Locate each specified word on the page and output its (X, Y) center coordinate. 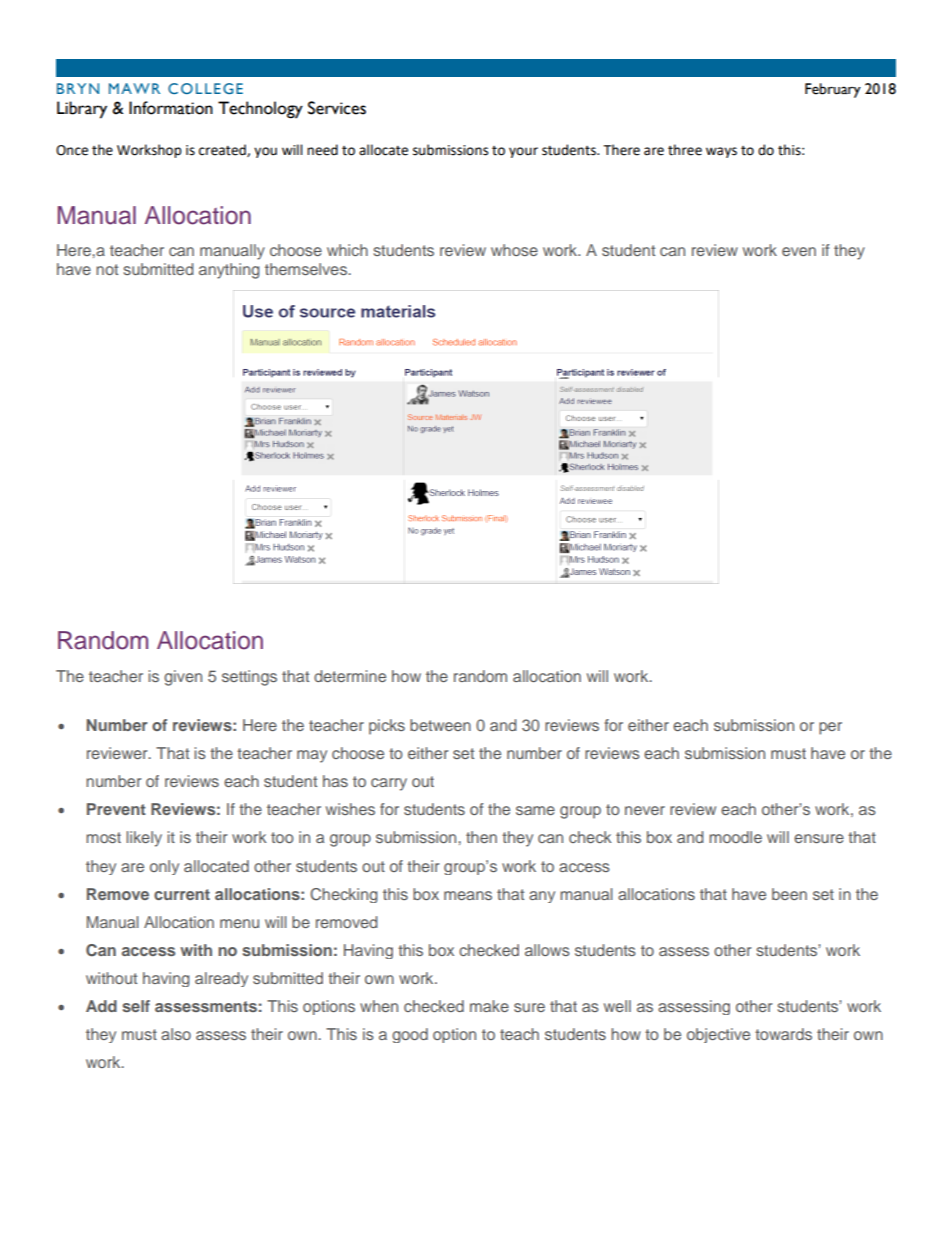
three (685, 150)
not (107, 269)
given (183, 678)
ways (721, 152)
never (645, 810)
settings (249, 678)
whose (514, 250)
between (440, 725)
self (136, 1006)
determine (350, 676)
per (830, 728)
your (523, 152)
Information (171, 108)
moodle (735, 837)
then (481, 837)
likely (144, 839)
